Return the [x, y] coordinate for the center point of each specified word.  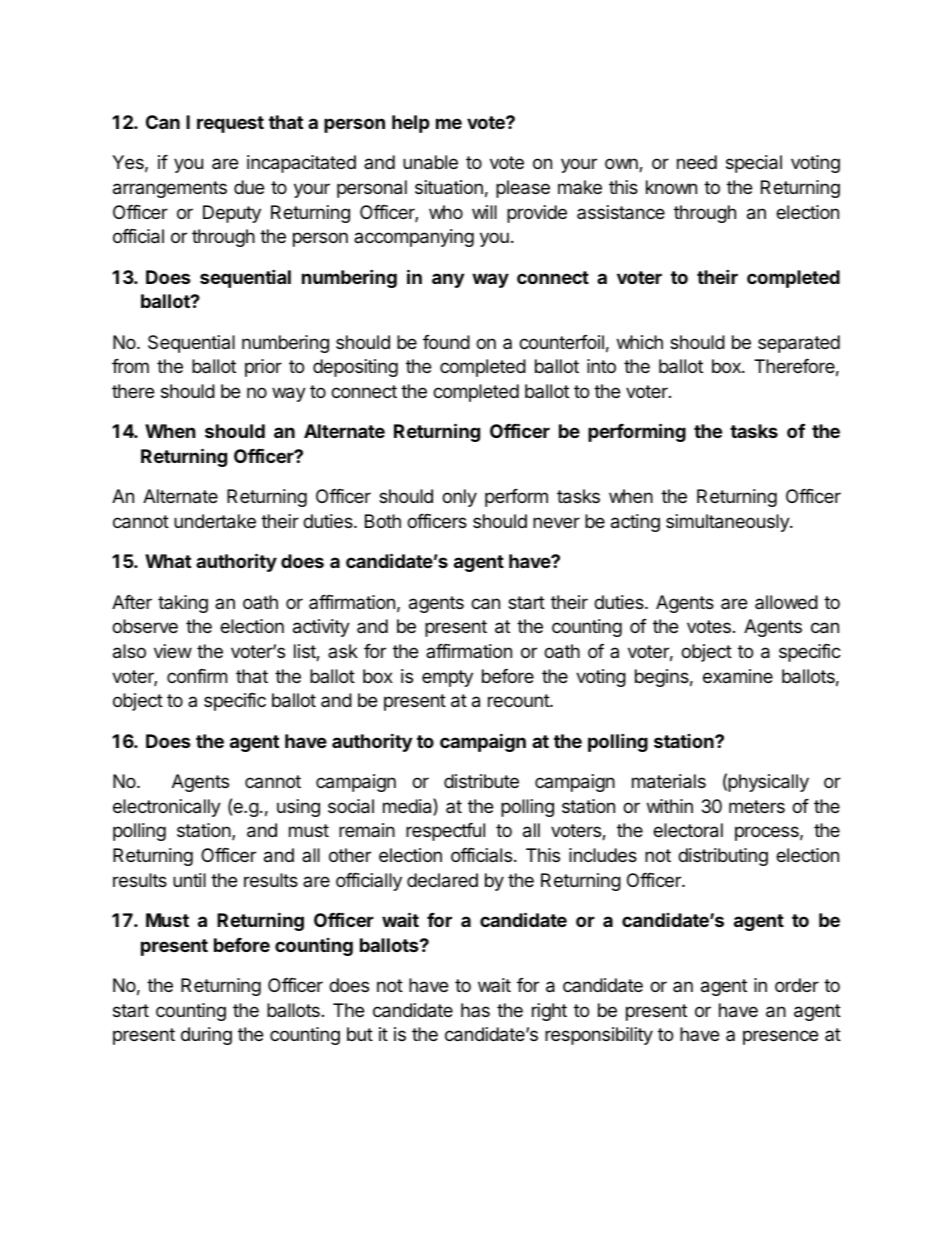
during [206, 1036]
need [697, 162]
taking [183, 604]
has [475, 1010]
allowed [786, 602]
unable [430, 162]
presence [780, 1037]
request [230, 124]
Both [383, 521]
